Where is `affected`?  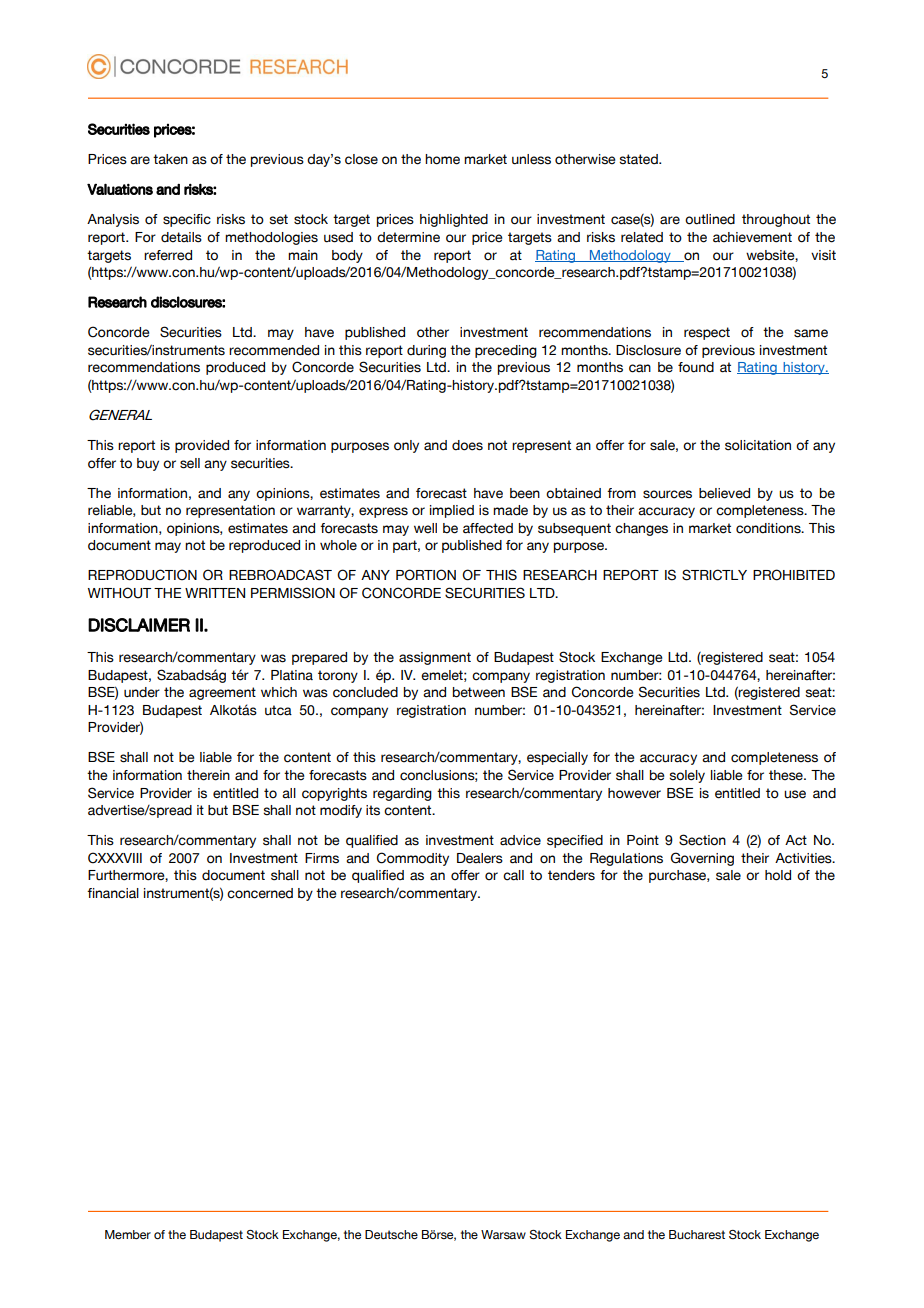
affected is located at coordinates (488, 528).
